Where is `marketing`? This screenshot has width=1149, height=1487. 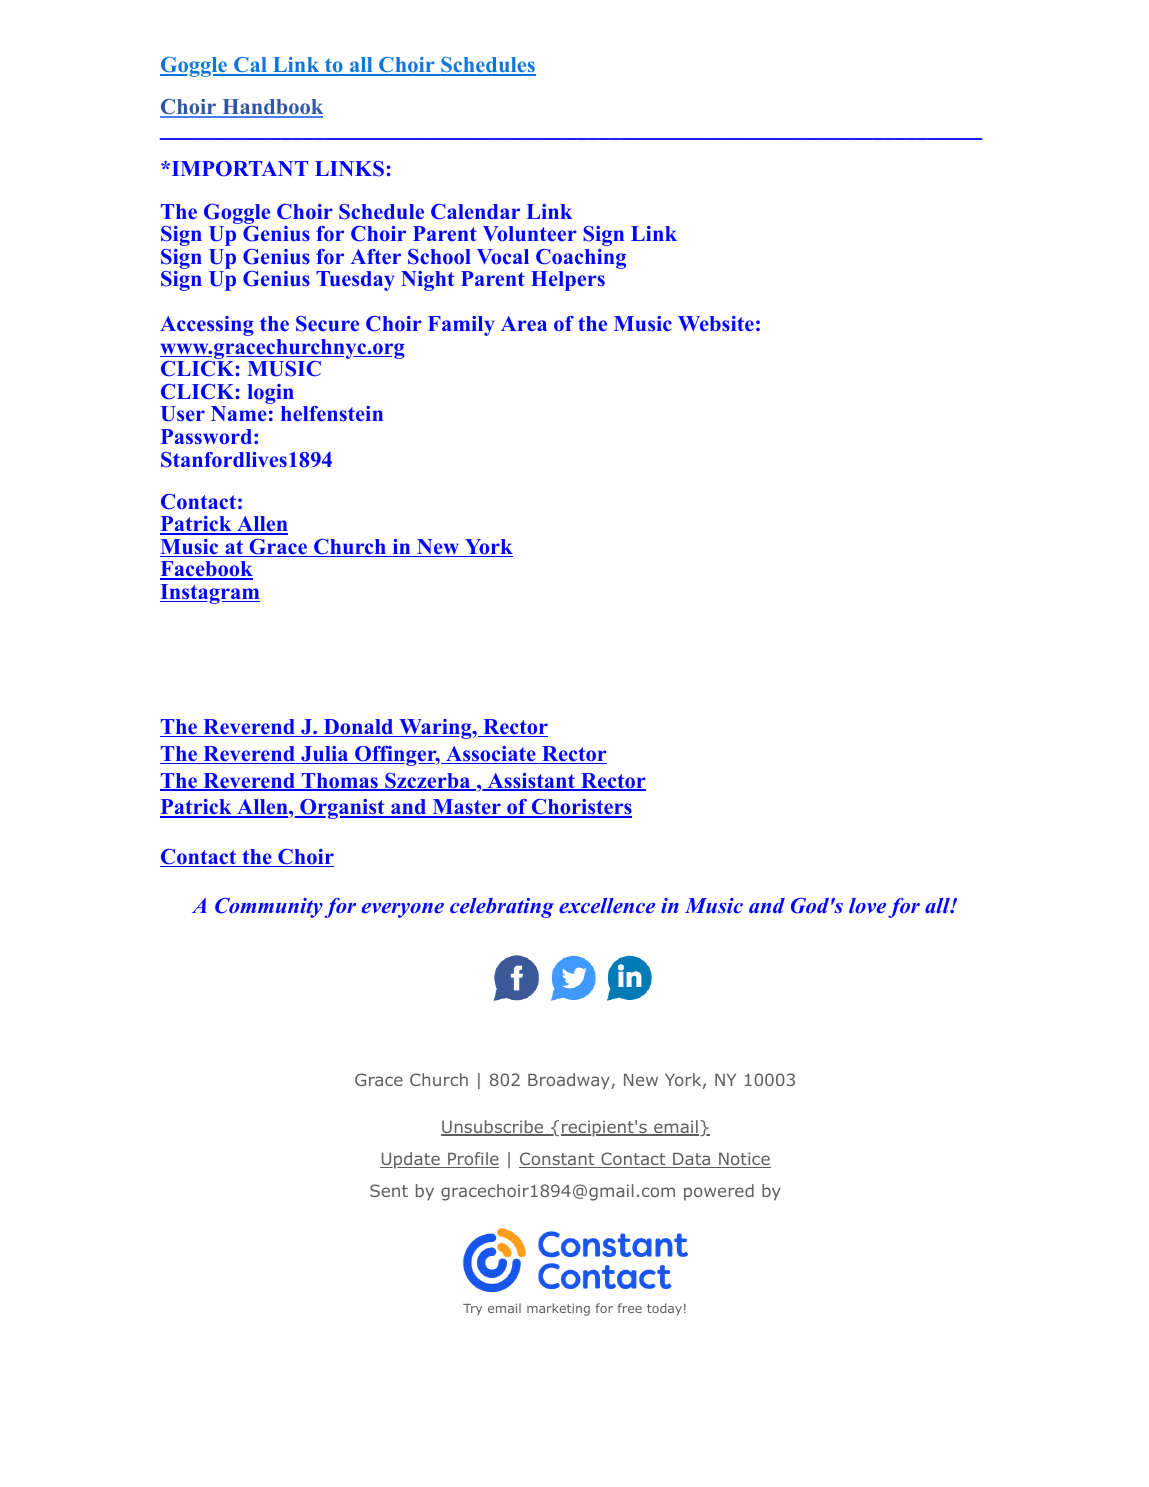
marketing is located at coordinates (558, 1309).
